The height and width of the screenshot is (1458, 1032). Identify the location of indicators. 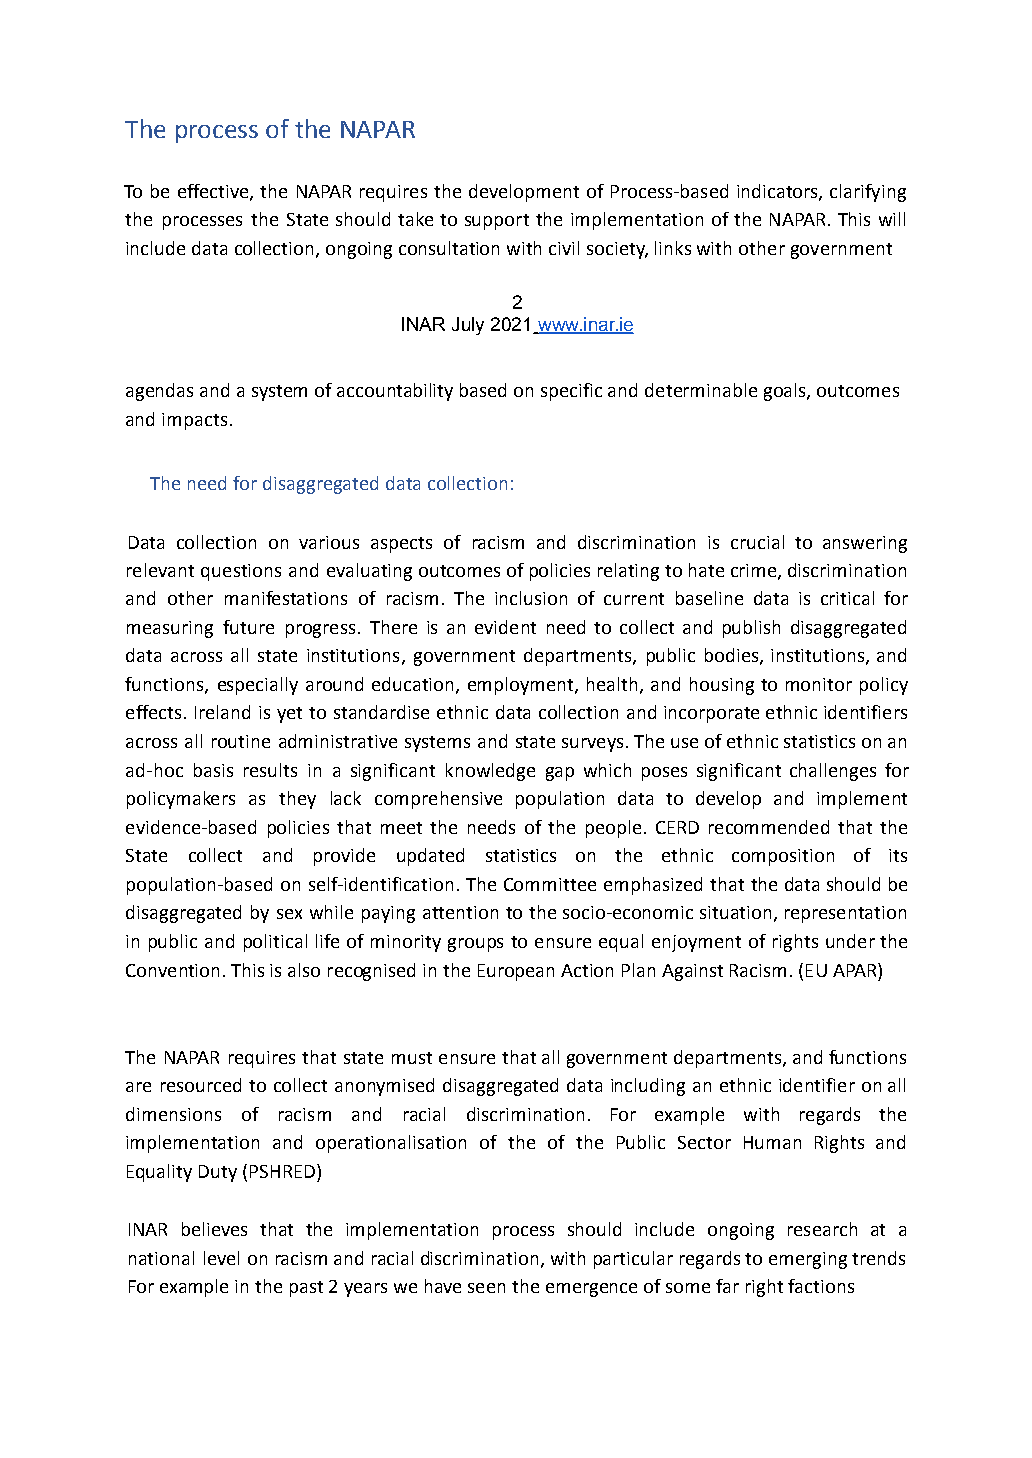
(778, 192).
